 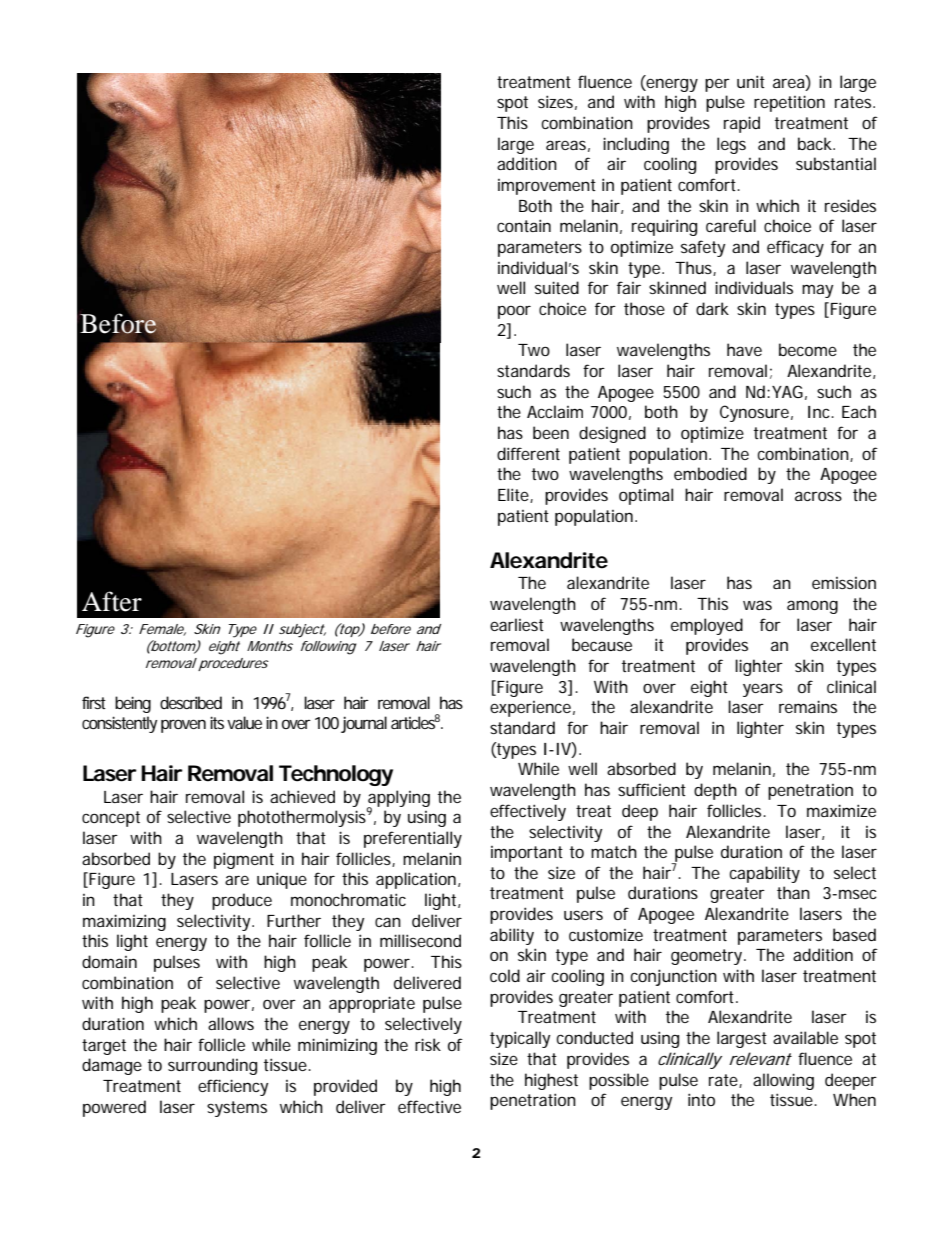 What do you see at coordinates (212, 1066) in the image?
I see `surrounding` at bounding box center [212, 1066].
